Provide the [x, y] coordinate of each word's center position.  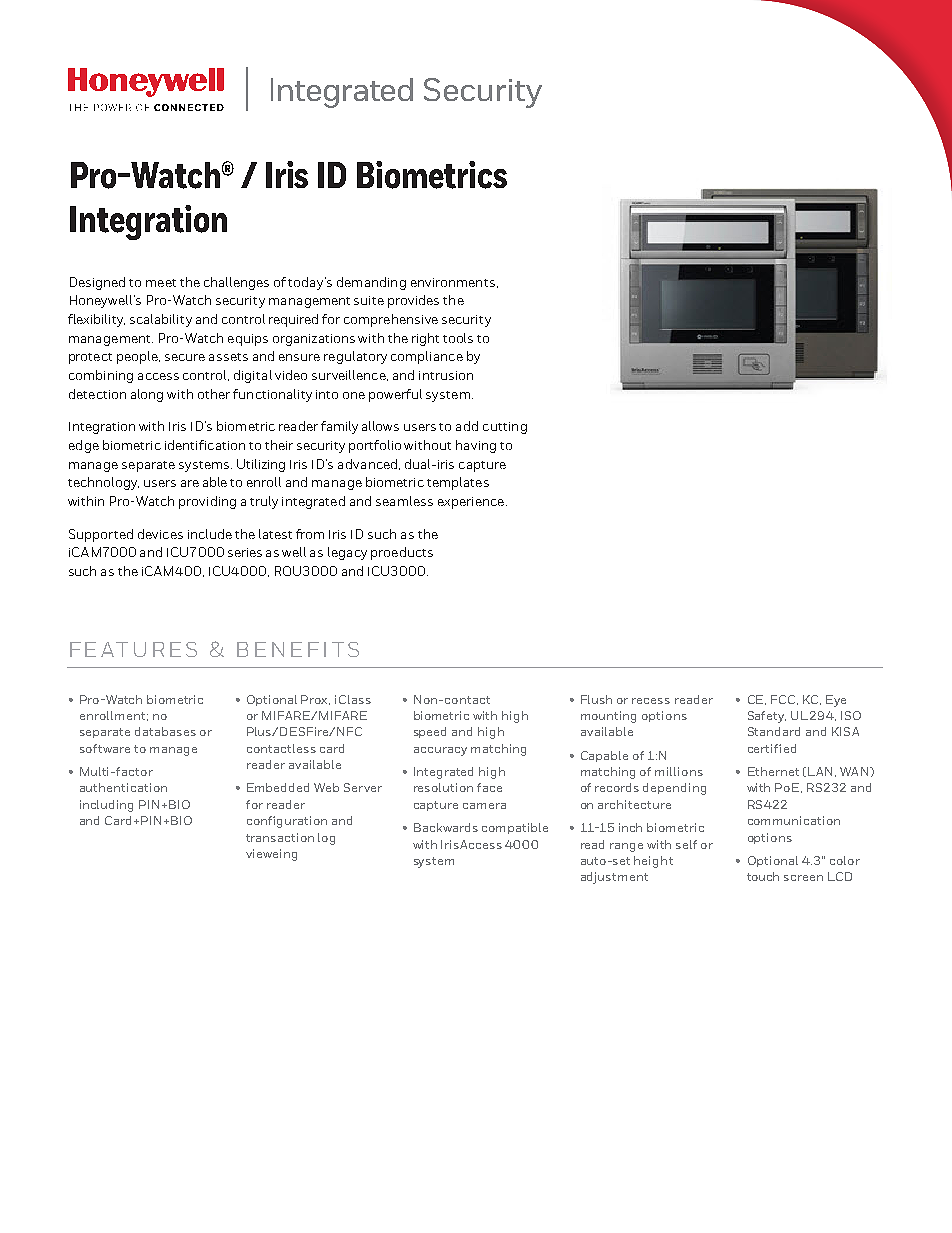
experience [471, 503]
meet [161, 283]
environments [453, 282]
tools [458, 338]
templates [458, 483]
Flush [596, 699]
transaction [280, 837]
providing [207, 502]
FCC [784, 700]
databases [165, 731]
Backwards [446, 827]
